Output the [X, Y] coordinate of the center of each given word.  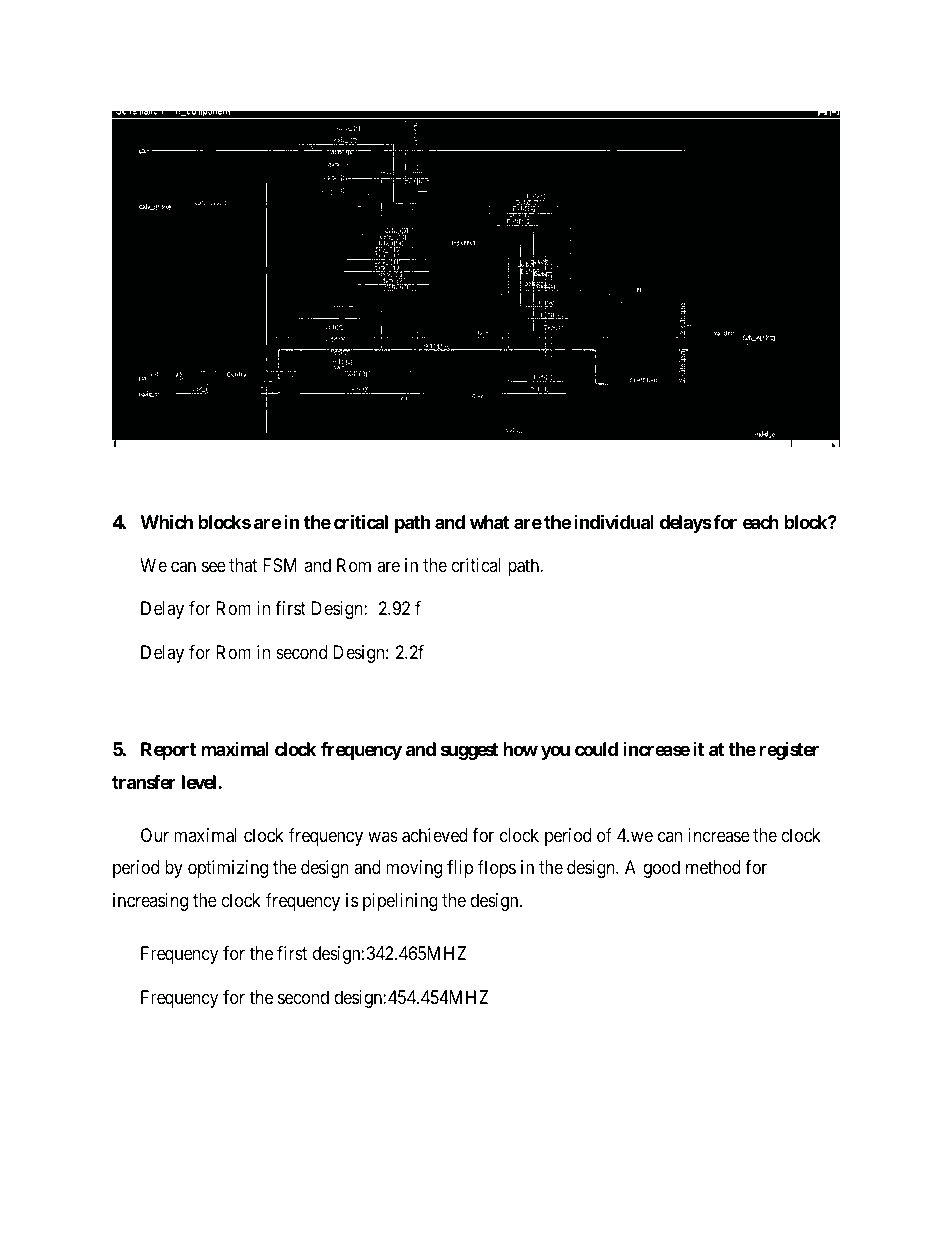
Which [166, 521]
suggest [469, 751]
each [761, 522]
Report [168, 751]
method [713, 867]
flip [460, 869]
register [789, 751]
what [489, 522]
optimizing [228, 869]
